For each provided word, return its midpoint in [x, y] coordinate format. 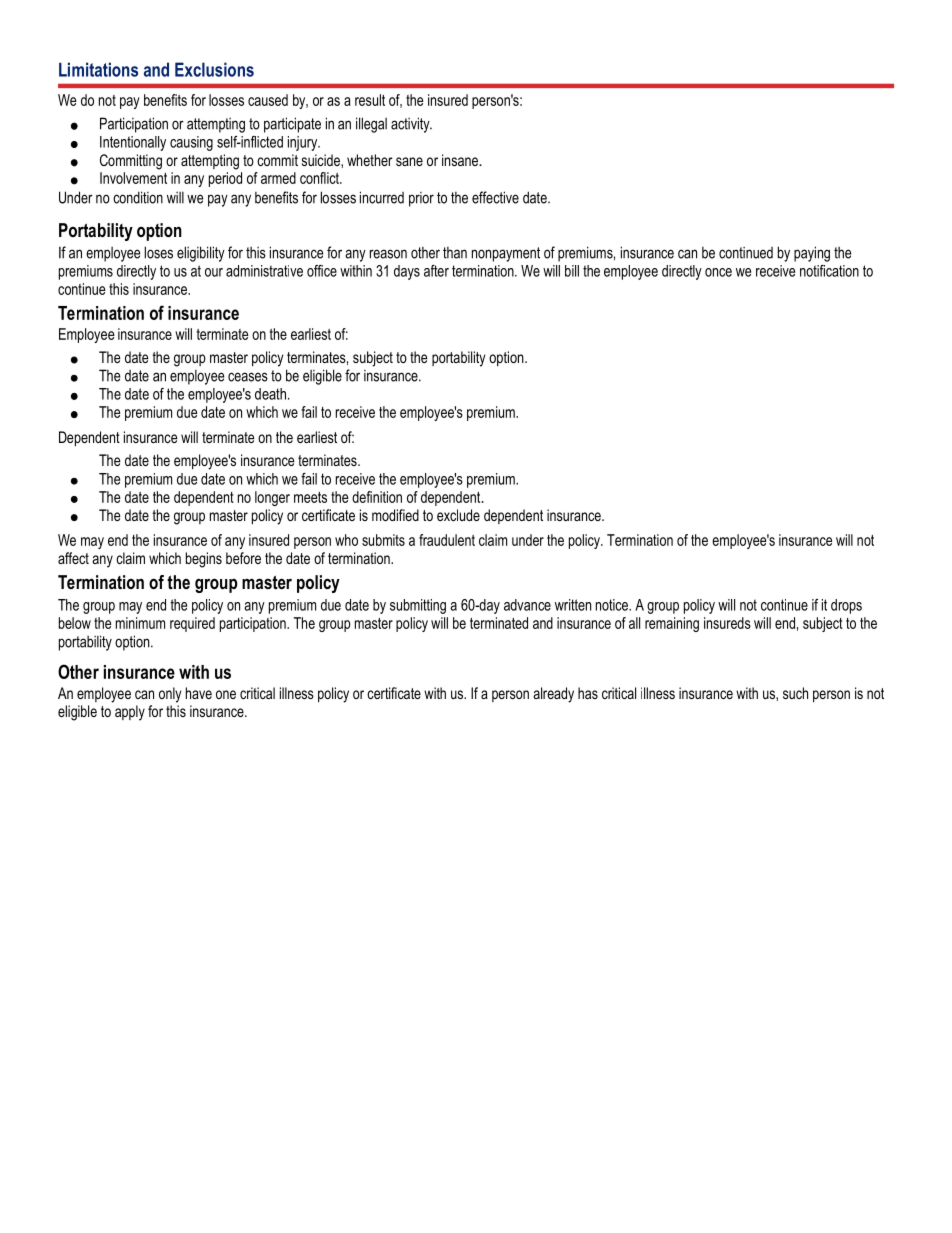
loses [158, 252]
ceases [248, 377]
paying [812, 254]
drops [846, 606]
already [553, 695]
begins [204, 560]
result [370, 100]
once [718, 272]
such [795, 693]
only [170, 695]
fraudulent [447, 540]
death [270, 394]
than [455, 253]
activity [411, 125]
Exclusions [214, 69]
